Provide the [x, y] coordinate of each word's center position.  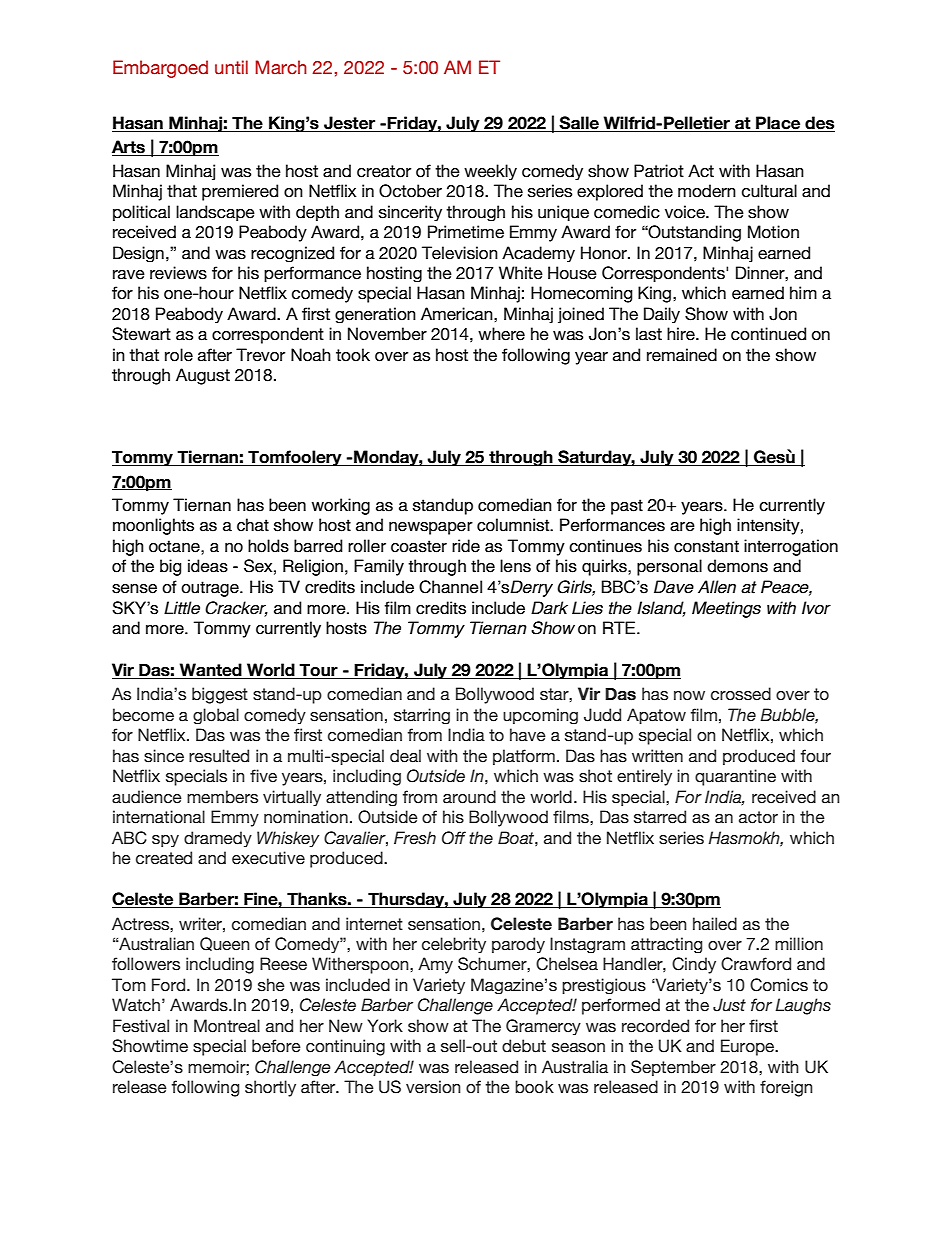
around [469, 797]
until [231, 67]
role [179, 355]
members [222, 797]
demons [737, 566]
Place [778, 124]
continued [768, 334]
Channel [450, 587]
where [501, 334]
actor [758, 817]
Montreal [227, 1026]
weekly [490, 172]
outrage [211, 589]
